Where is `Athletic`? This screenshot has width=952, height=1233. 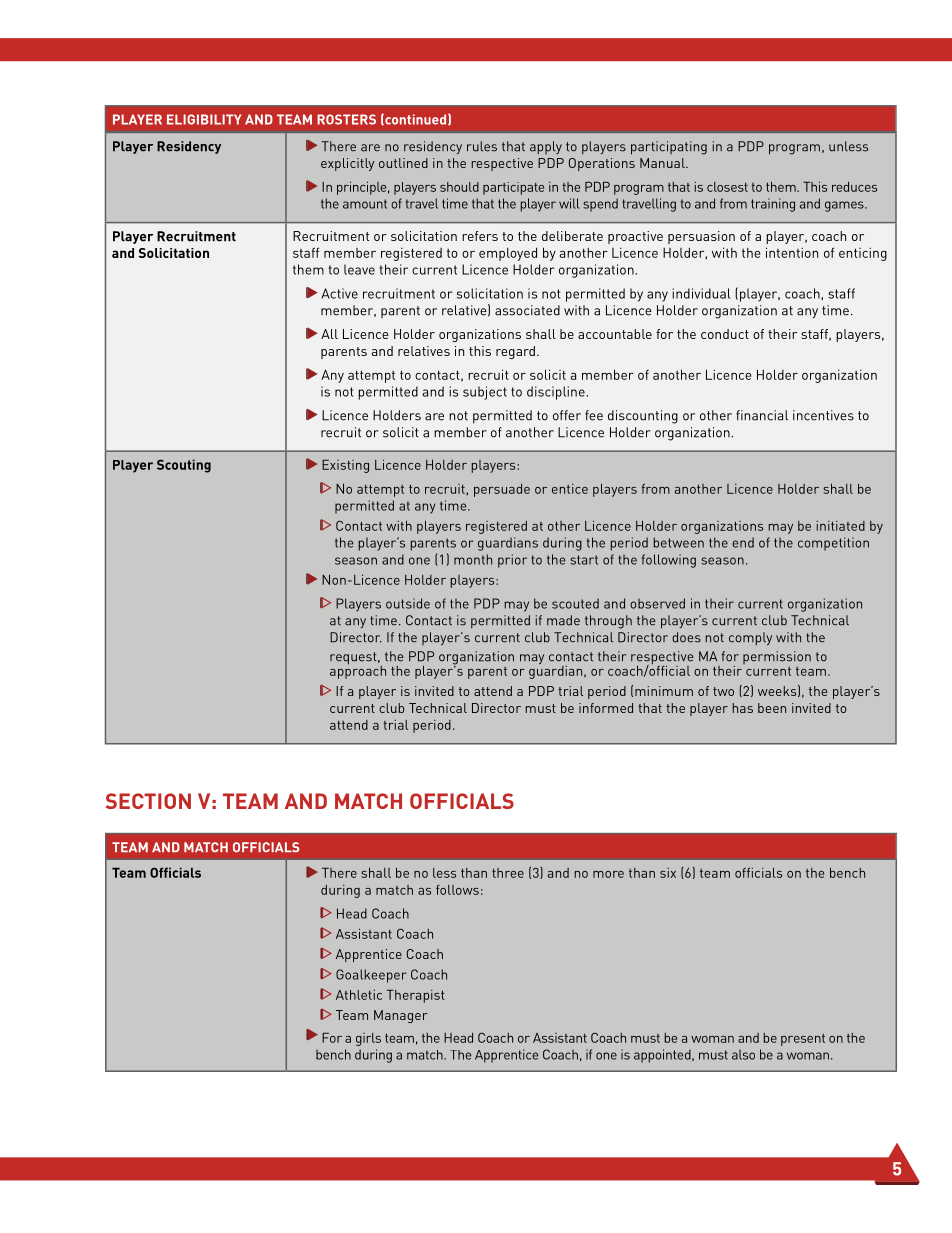
Athletic is located at coordinates (359, 995).
